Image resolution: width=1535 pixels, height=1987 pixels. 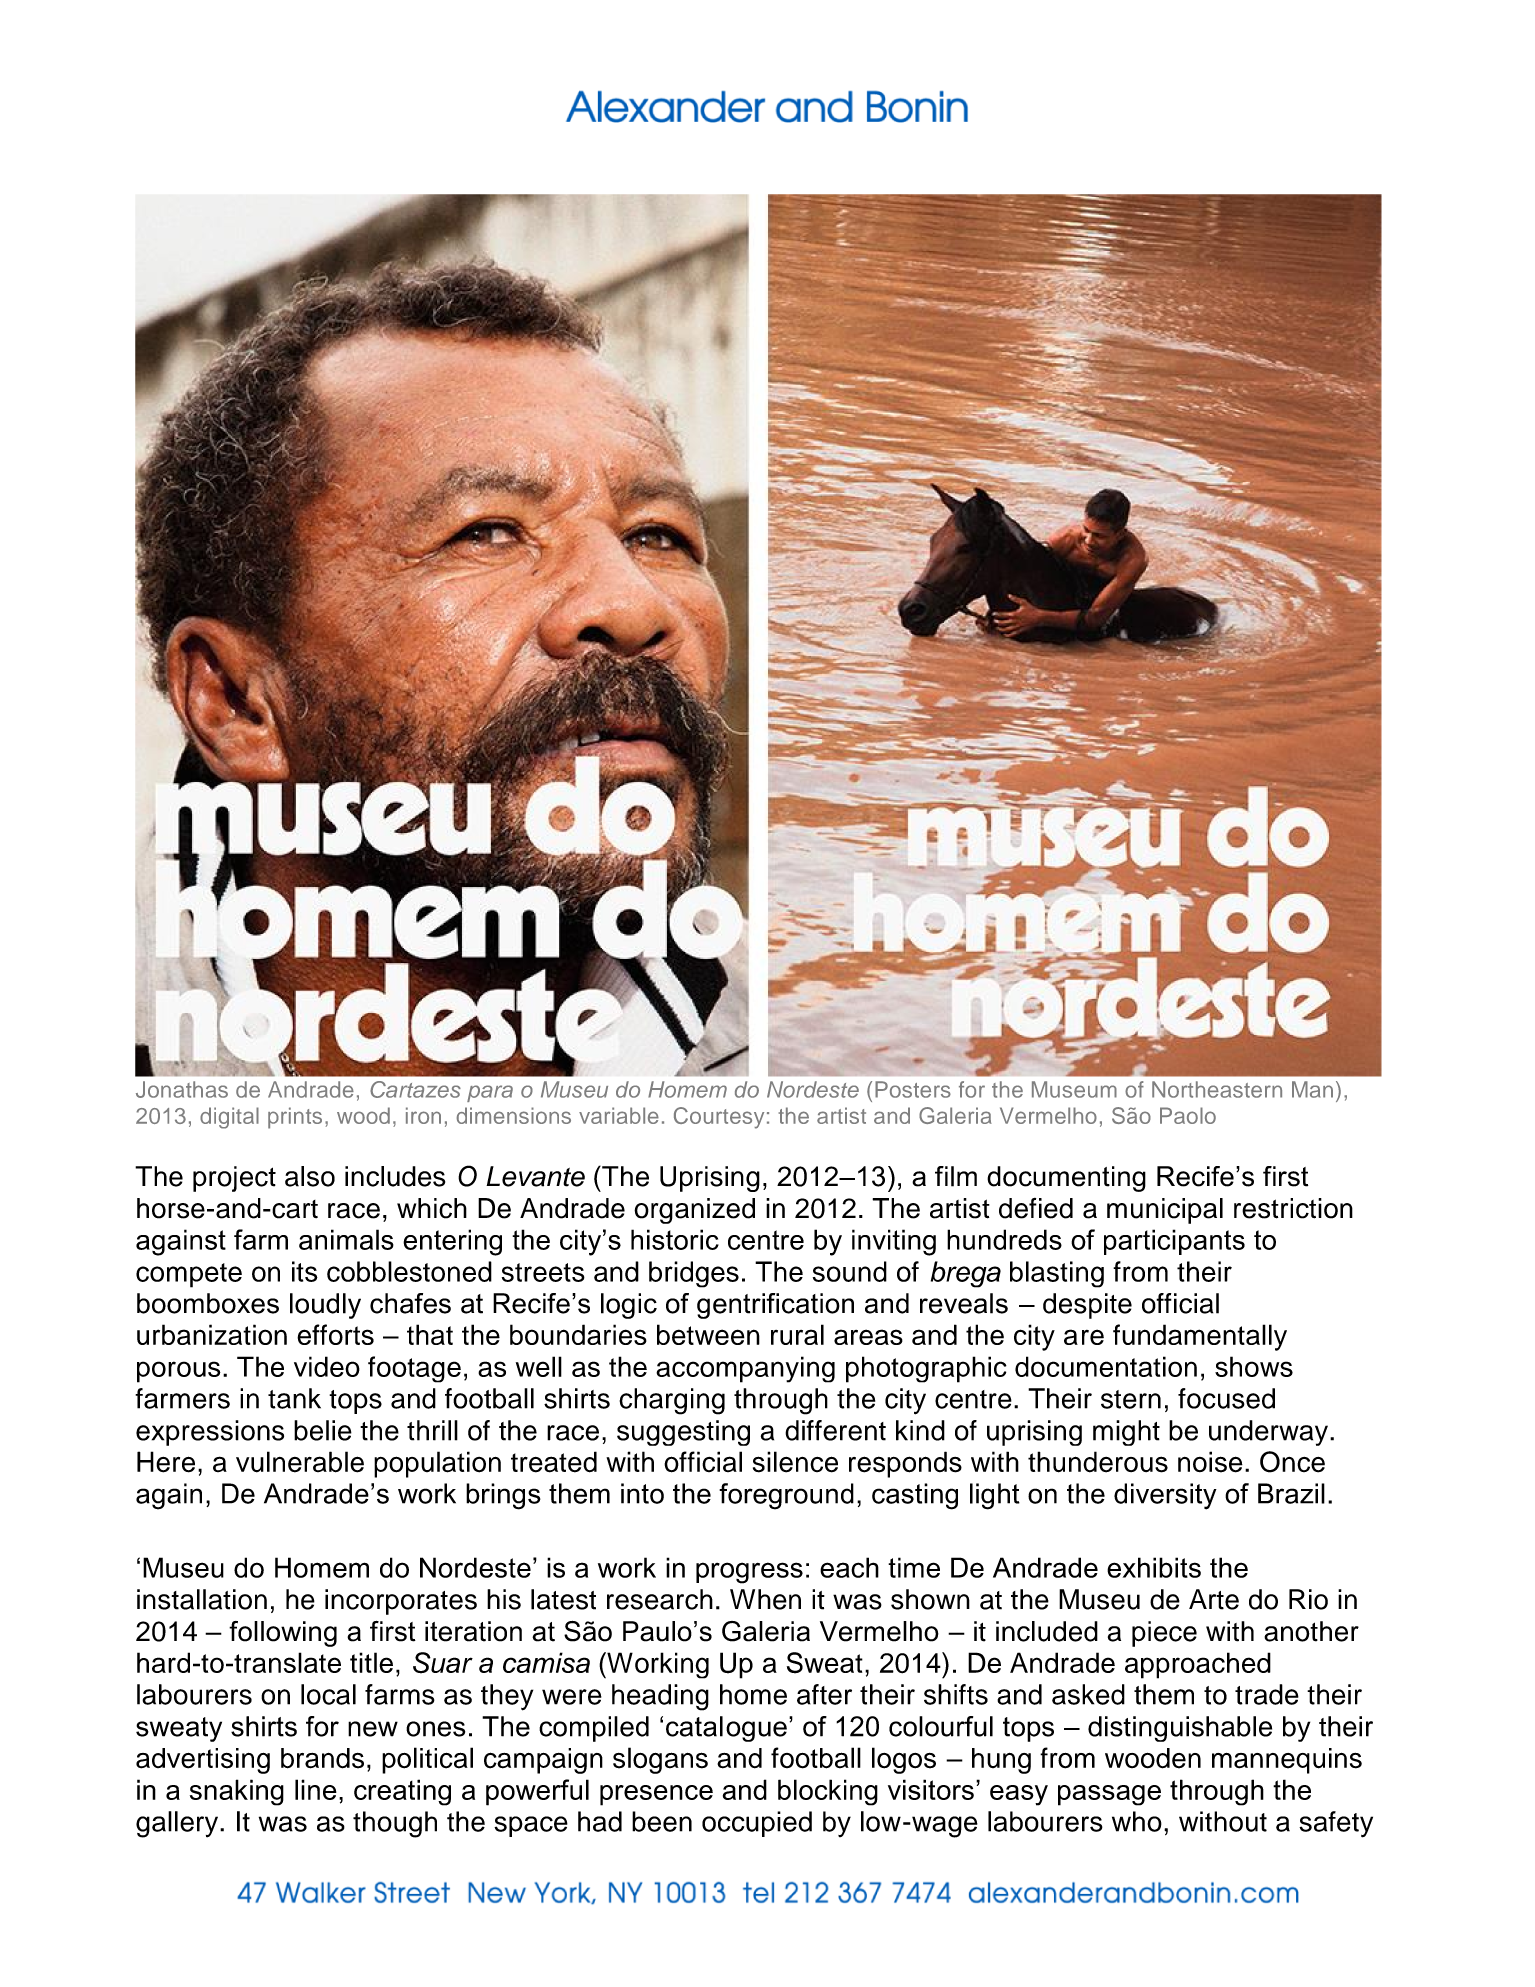 I want to click on prints, so click(x=295, y=1118).
